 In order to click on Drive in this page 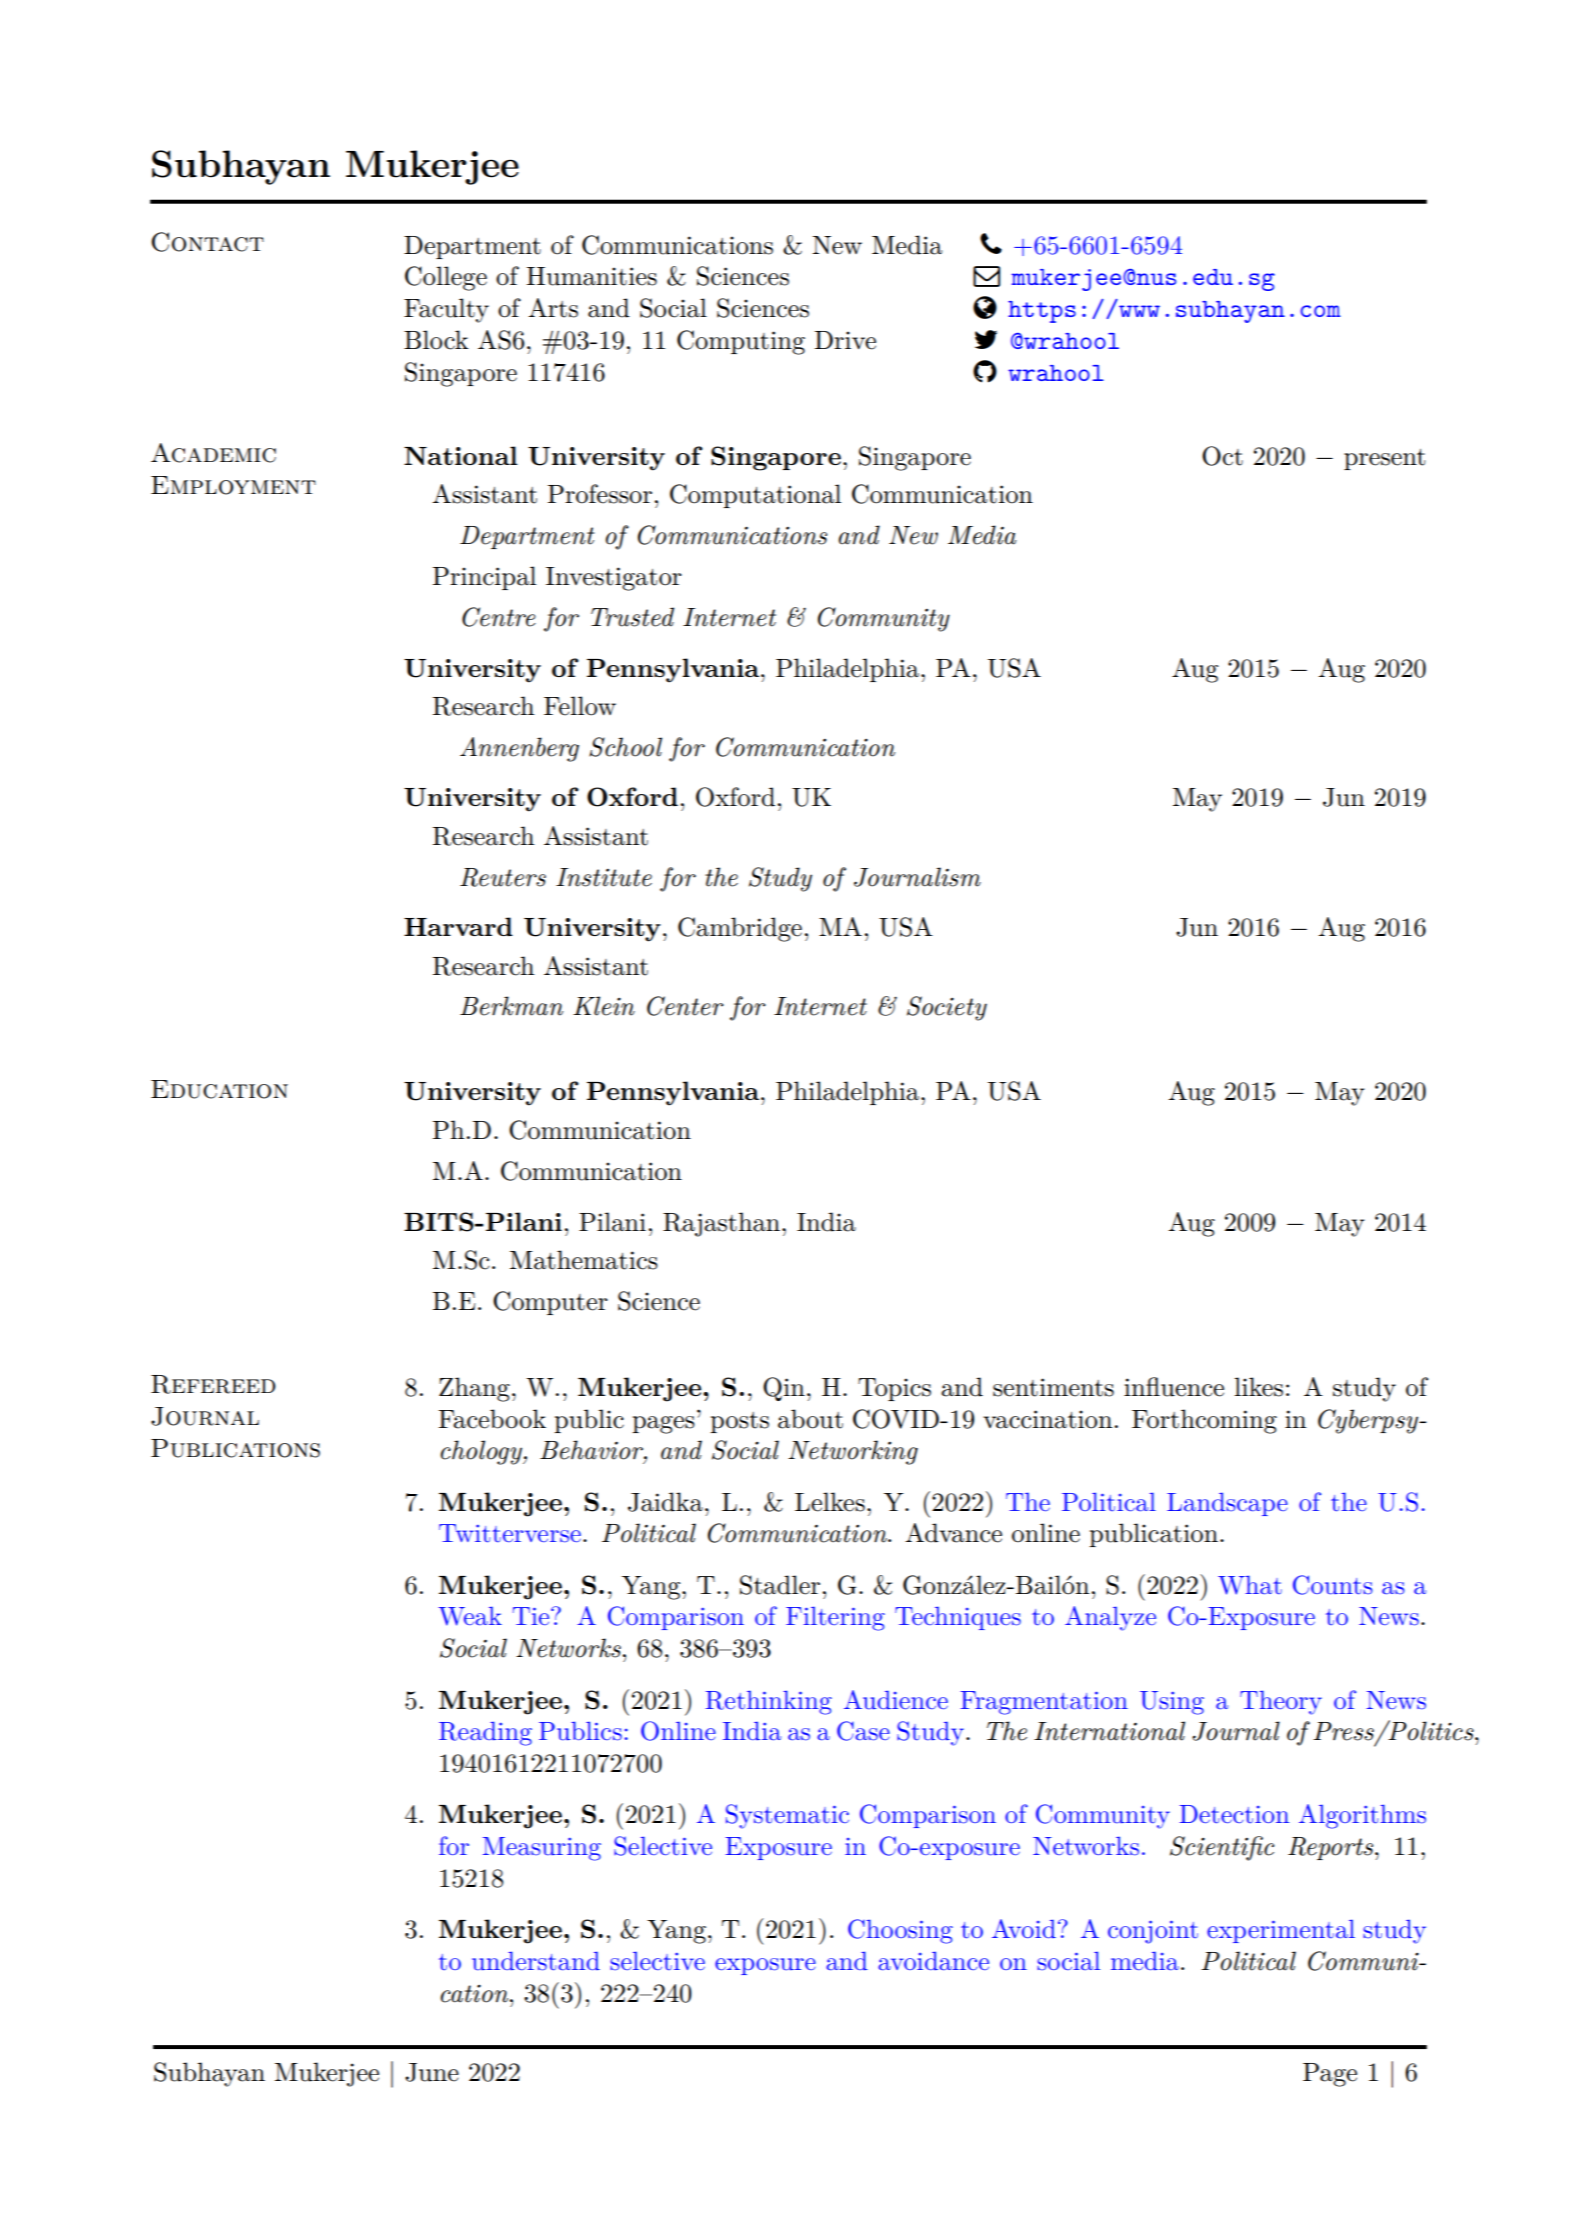, I will do `click(845, 340)`.
